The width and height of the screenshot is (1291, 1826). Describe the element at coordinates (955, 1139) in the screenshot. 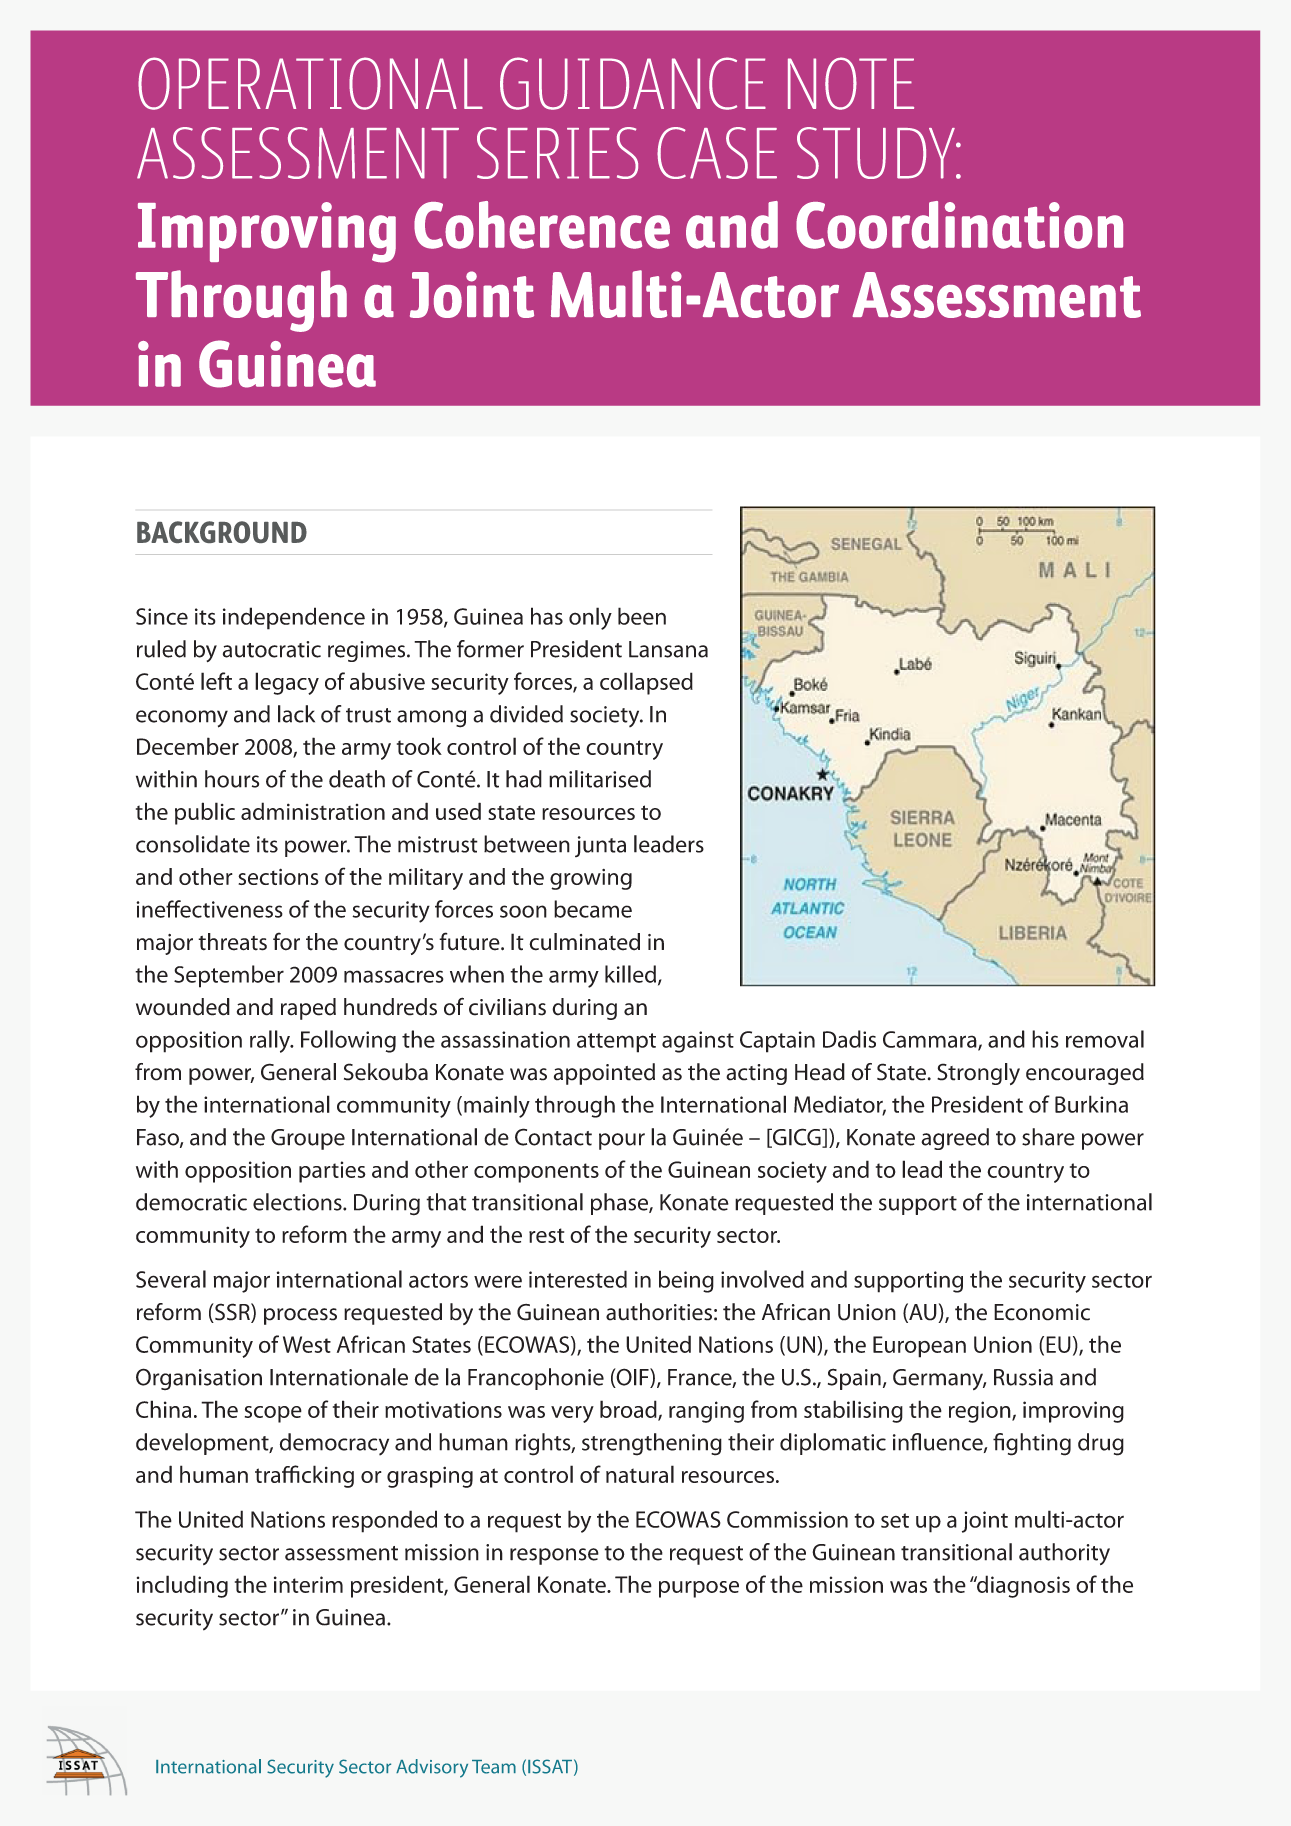

I see `agreed` at that location.
